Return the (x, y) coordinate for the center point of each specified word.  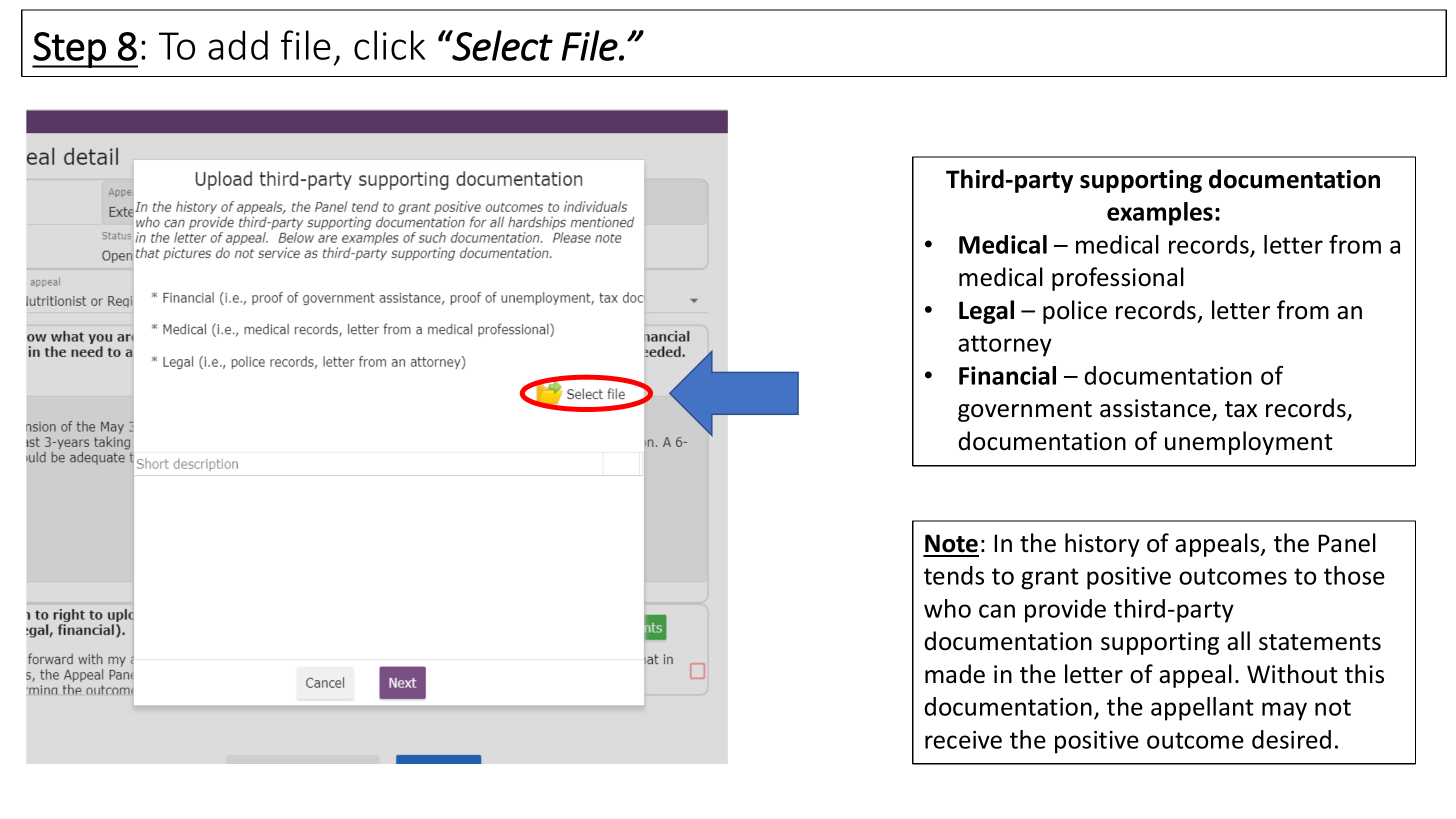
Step (70, 50)
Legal (986, 312)
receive (963, 740)
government (1025, 411)
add (238, 45)
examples (1160, 214)
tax (1241, 409)
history (1102, 545)
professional (1118, 279)
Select (502, 45)
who (947, 608)
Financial (1007, 375)
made (955, 674)
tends (954, 575)
